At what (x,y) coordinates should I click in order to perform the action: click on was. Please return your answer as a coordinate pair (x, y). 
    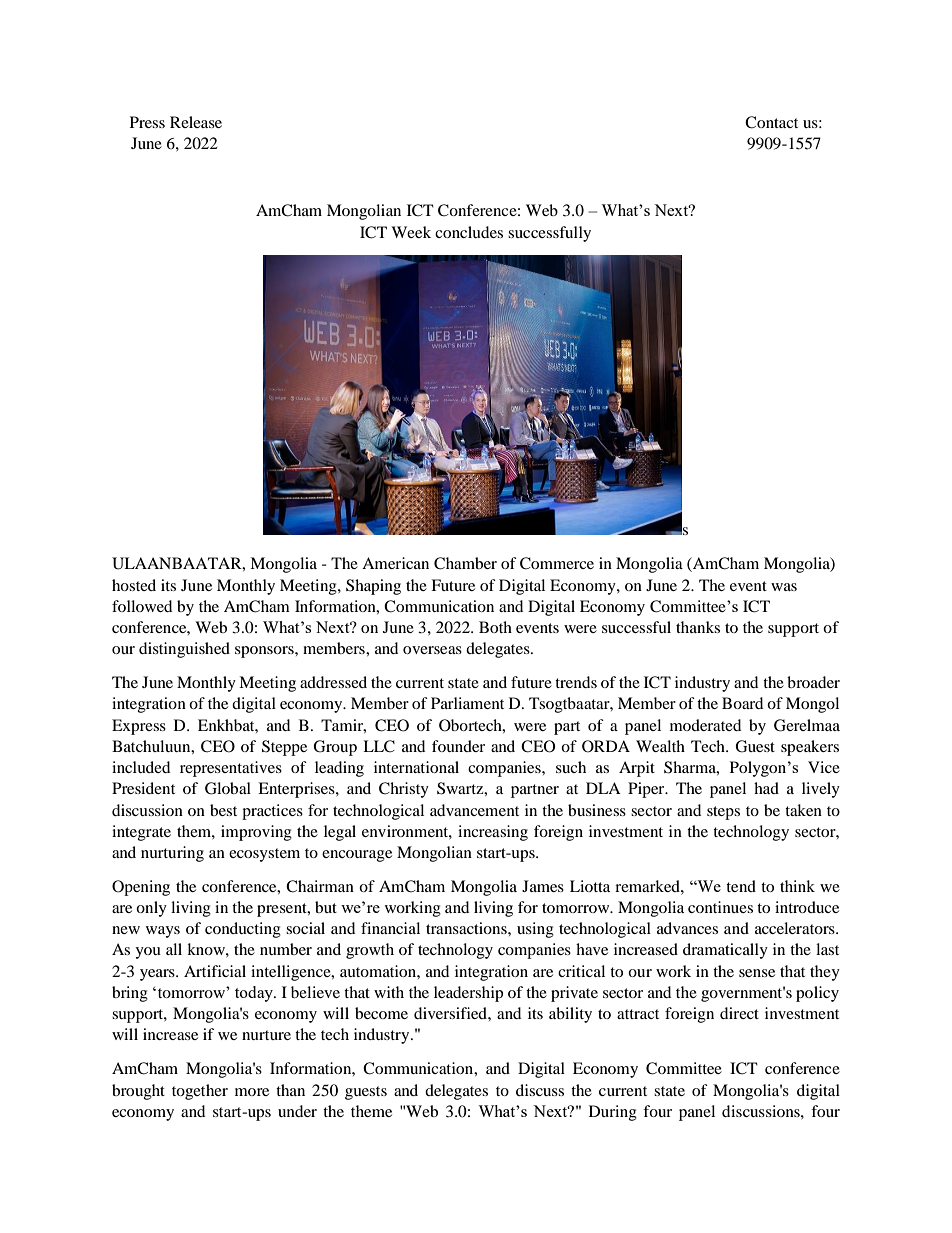
    Looking at the image, I should click on (784, 587).
